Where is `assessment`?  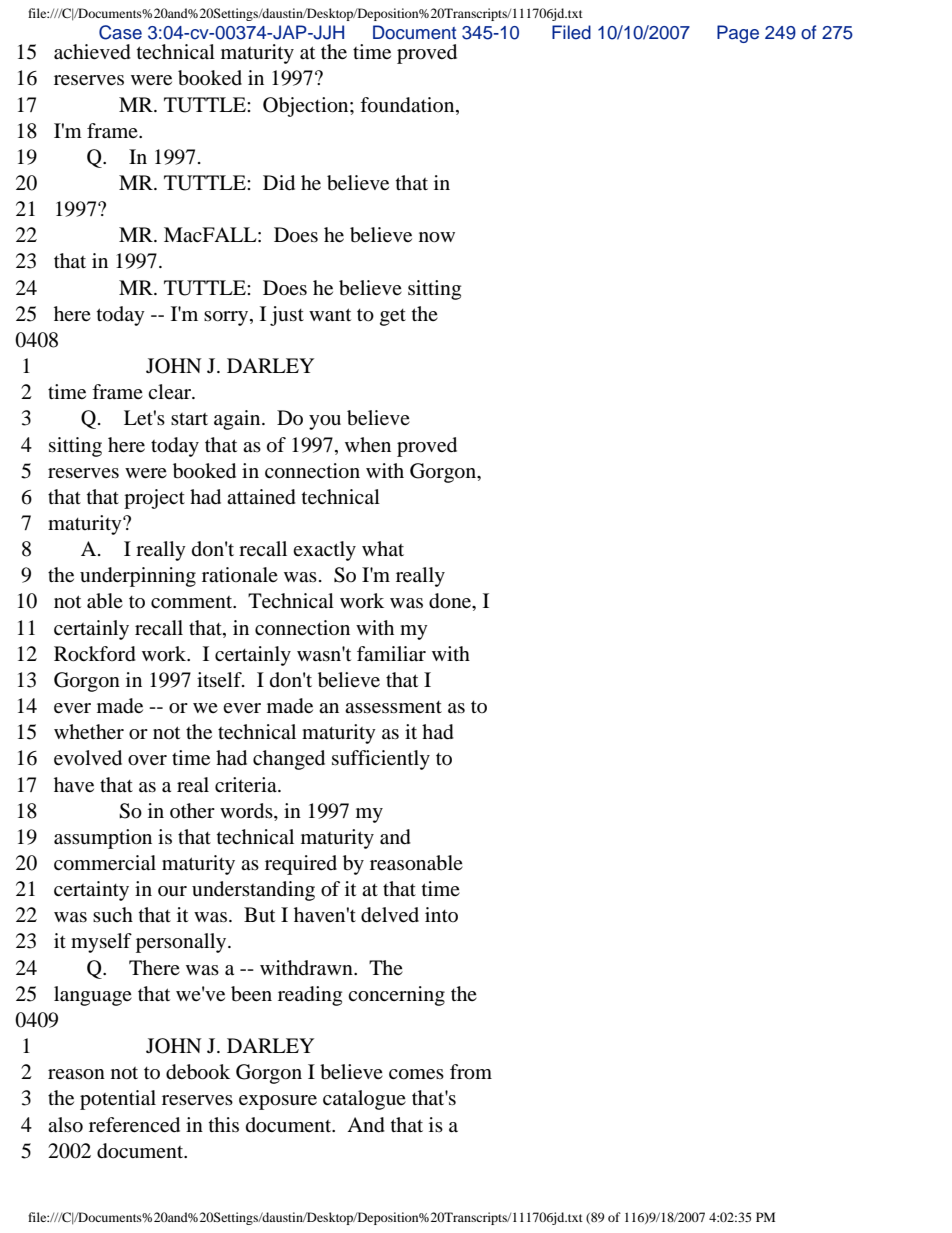 assessment is located at coordinates (393, 707).
